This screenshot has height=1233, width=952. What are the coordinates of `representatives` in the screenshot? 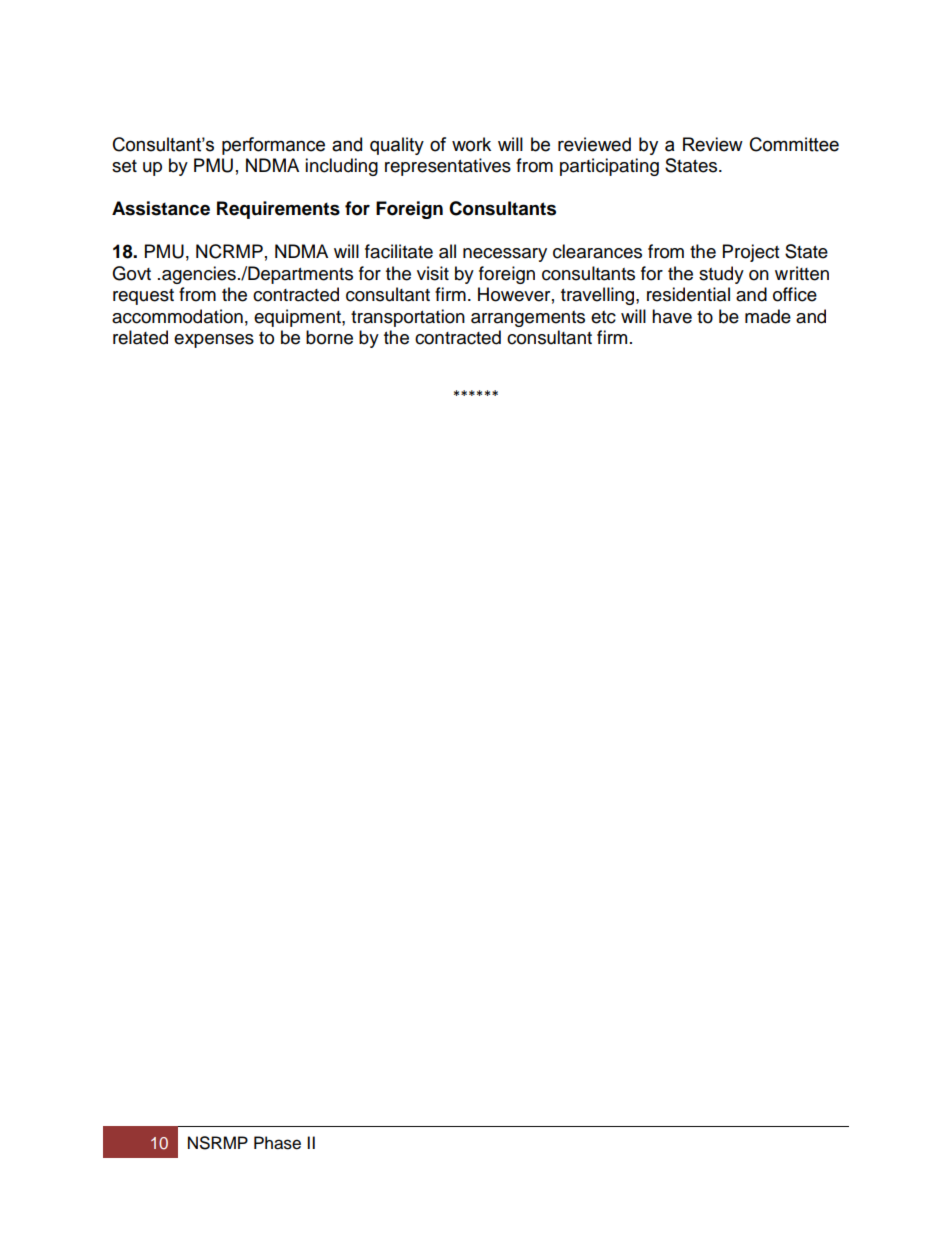 It's located at (448, 167).
